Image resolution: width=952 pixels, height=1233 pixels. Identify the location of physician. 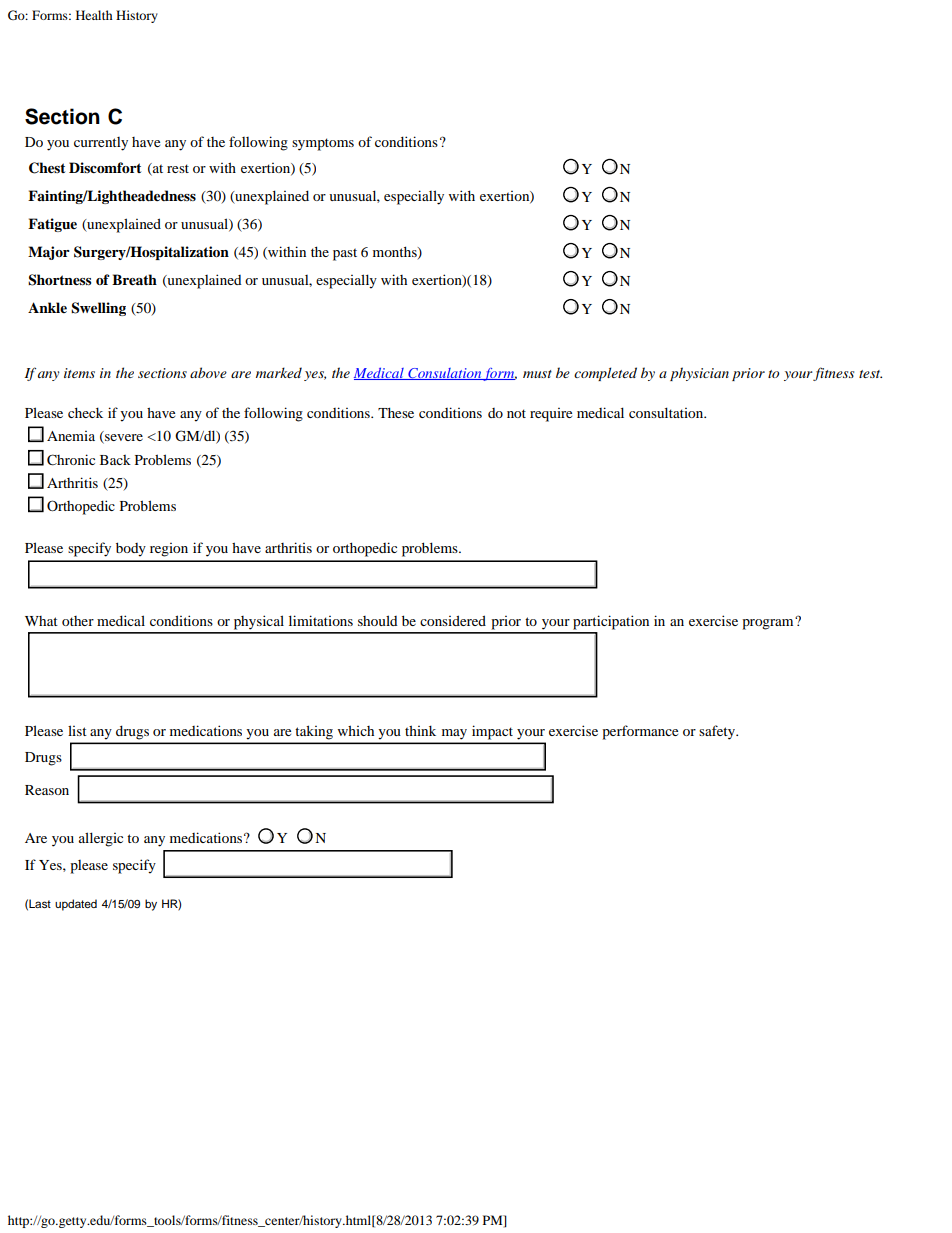
(699, 374).
